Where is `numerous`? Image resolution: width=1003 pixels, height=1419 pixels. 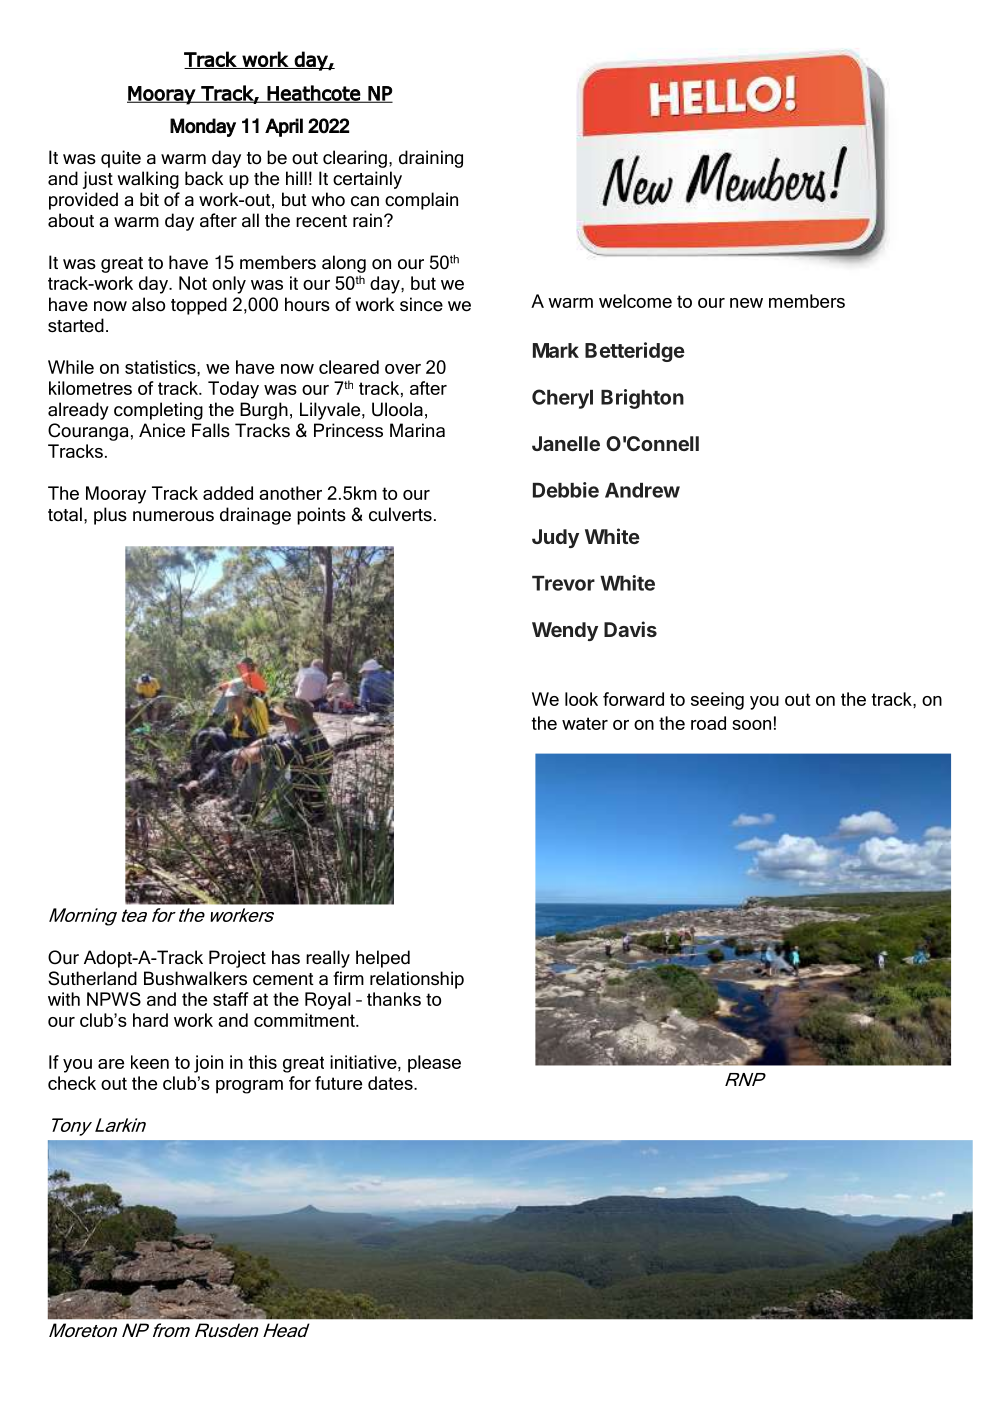
numerous is located at coordinates (173, 516).
